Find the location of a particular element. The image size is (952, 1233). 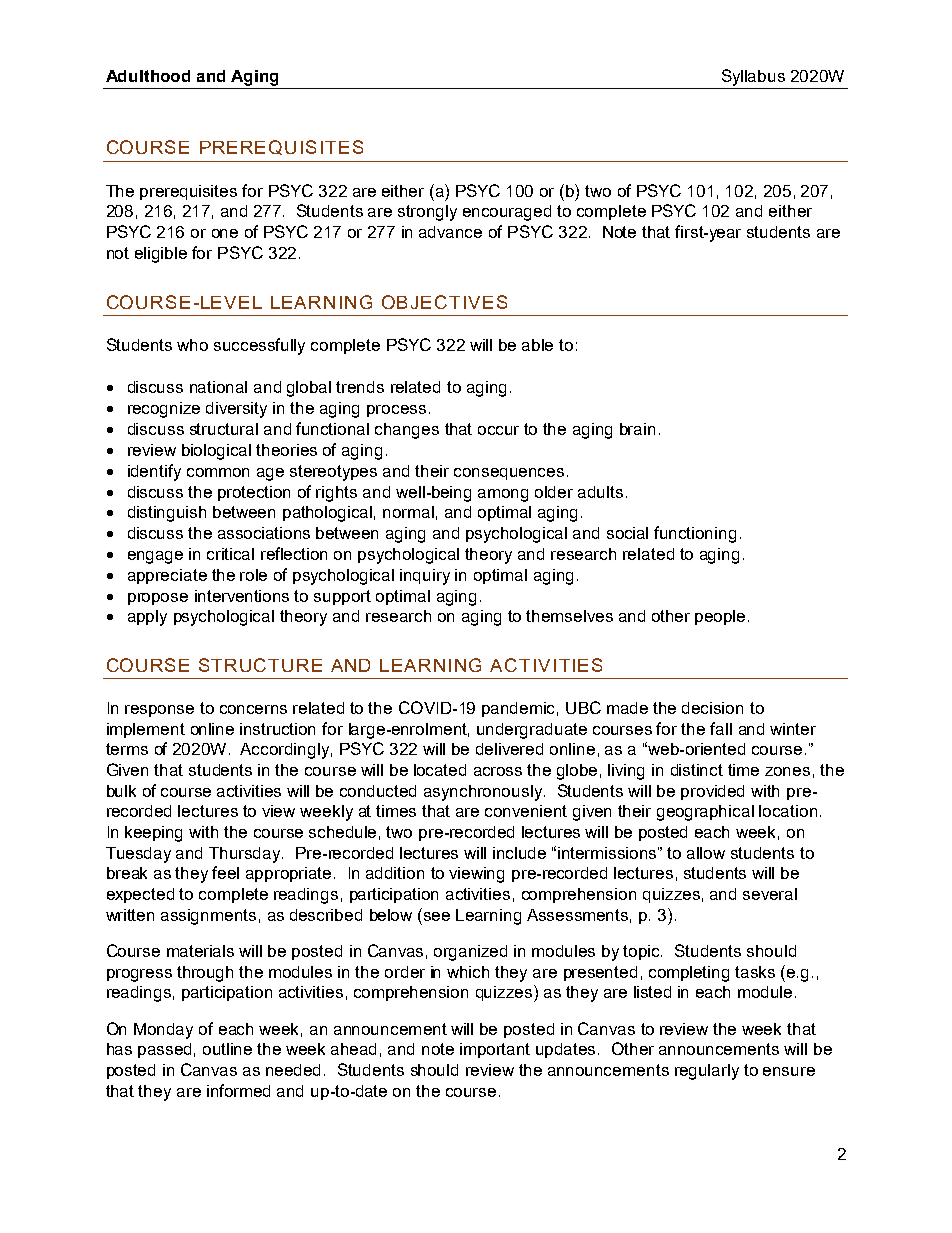

structural is located at coordinates (224, 429).
